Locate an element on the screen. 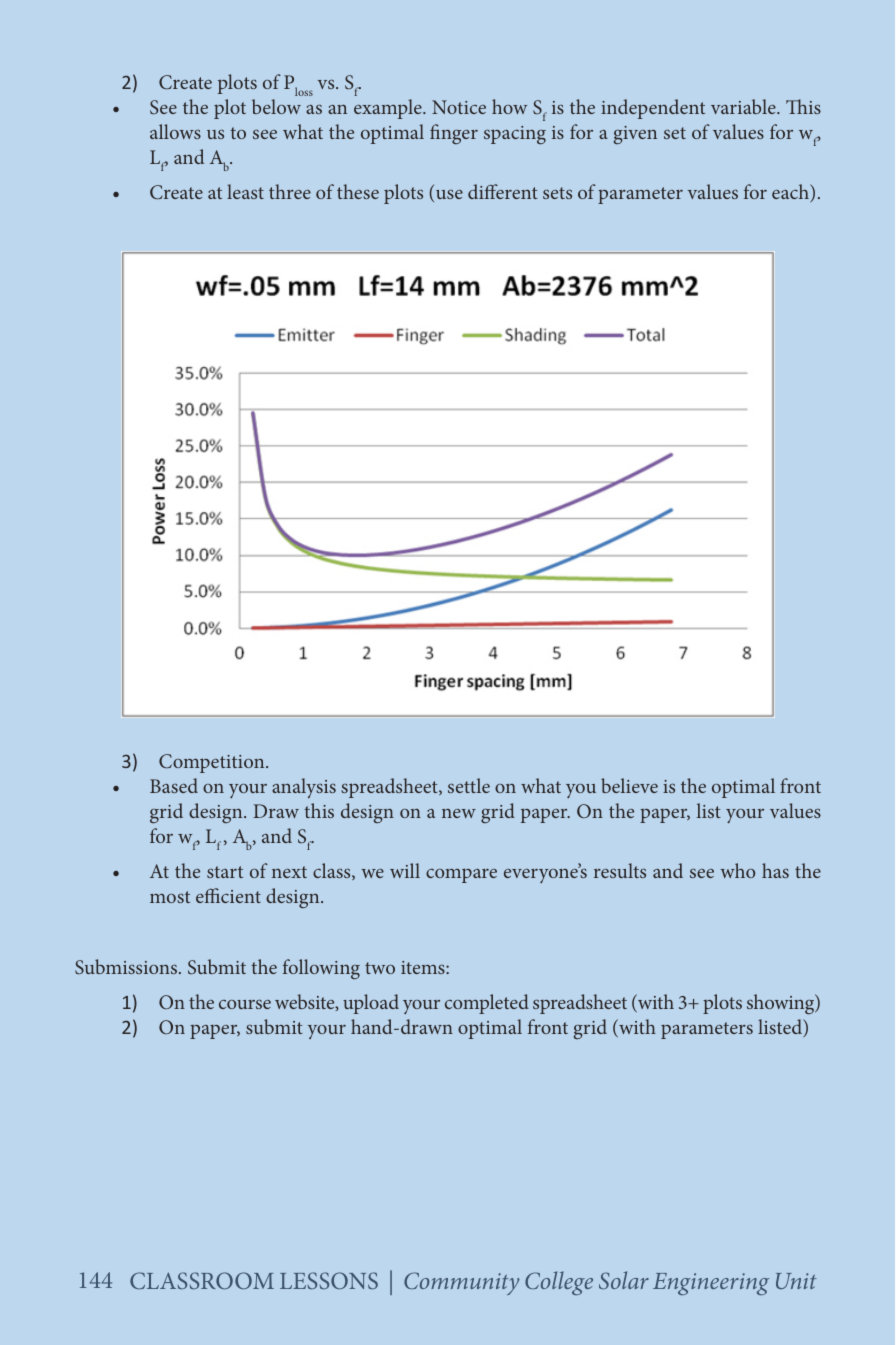 Image resolution: width=896 pixels, height=1345 pixels. allows is located at coordinates (175, 131).
